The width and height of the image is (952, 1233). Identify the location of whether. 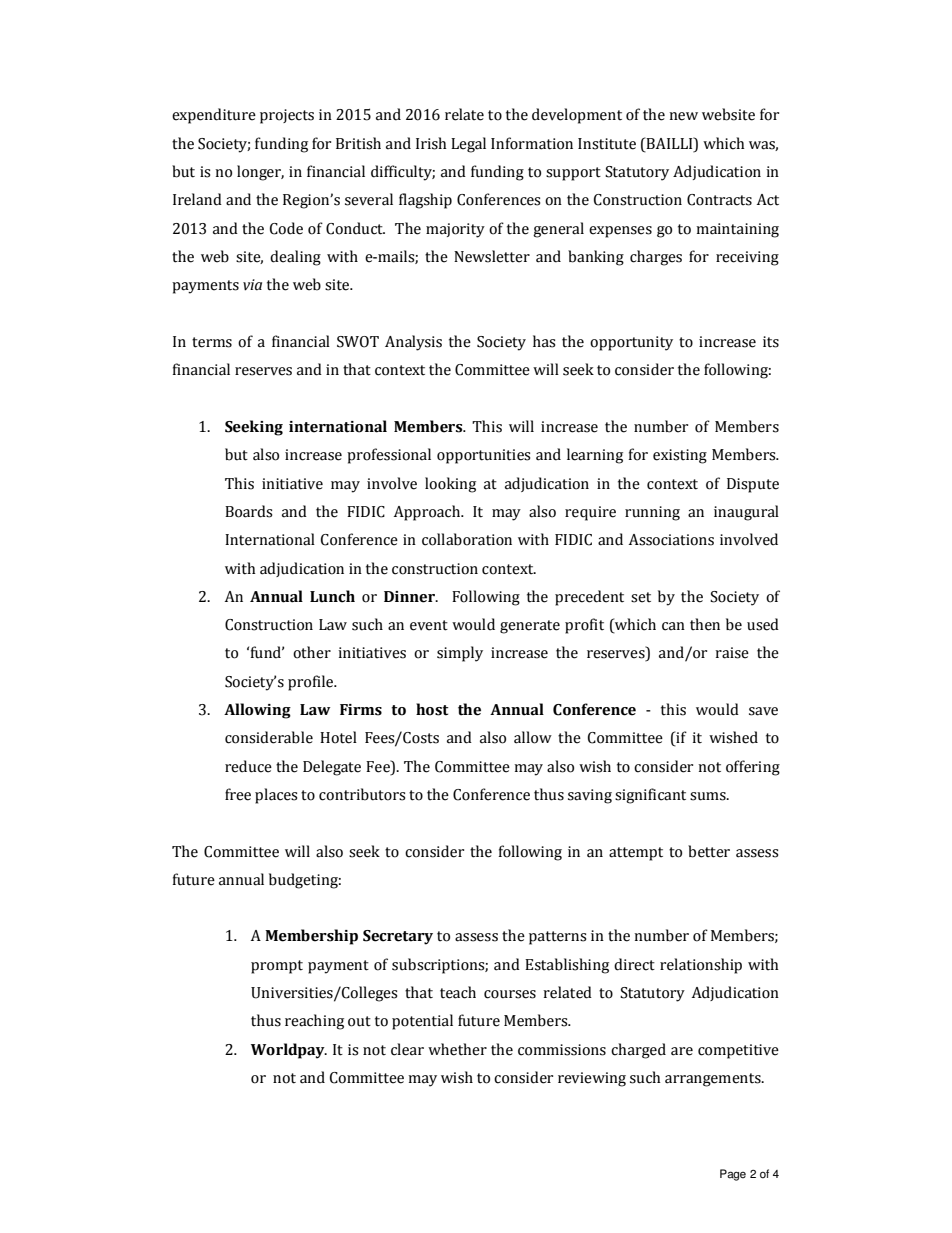
(457, 1049).
